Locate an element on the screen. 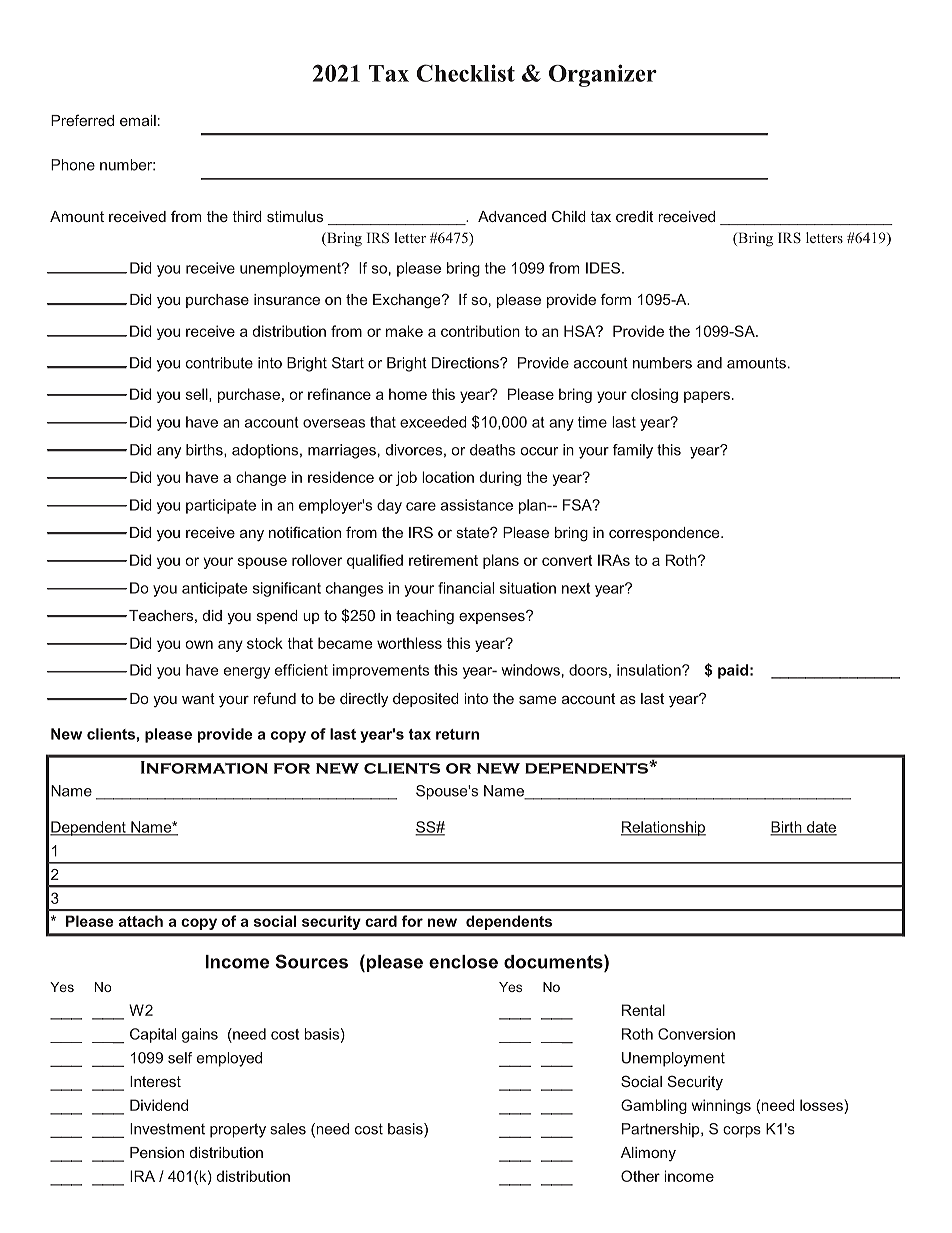  return is located at coordinates (457, 734).
